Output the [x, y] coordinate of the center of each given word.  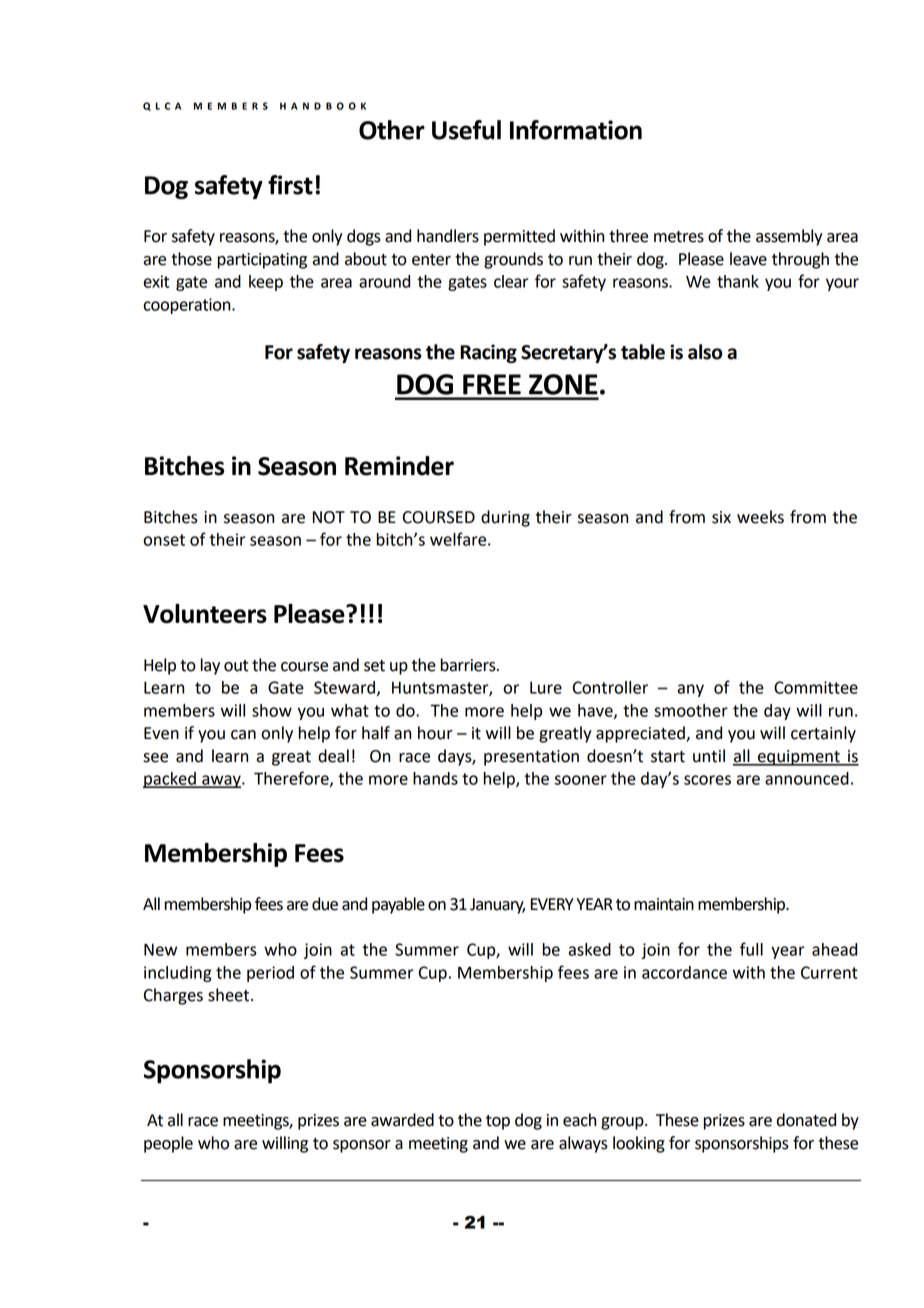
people [168, 1144]
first [290, 185]
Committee [816, 687]
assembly [789, 237]
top [498, 1122]
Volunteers [205, 613]
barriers [469, 665]
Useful [466, 130]
